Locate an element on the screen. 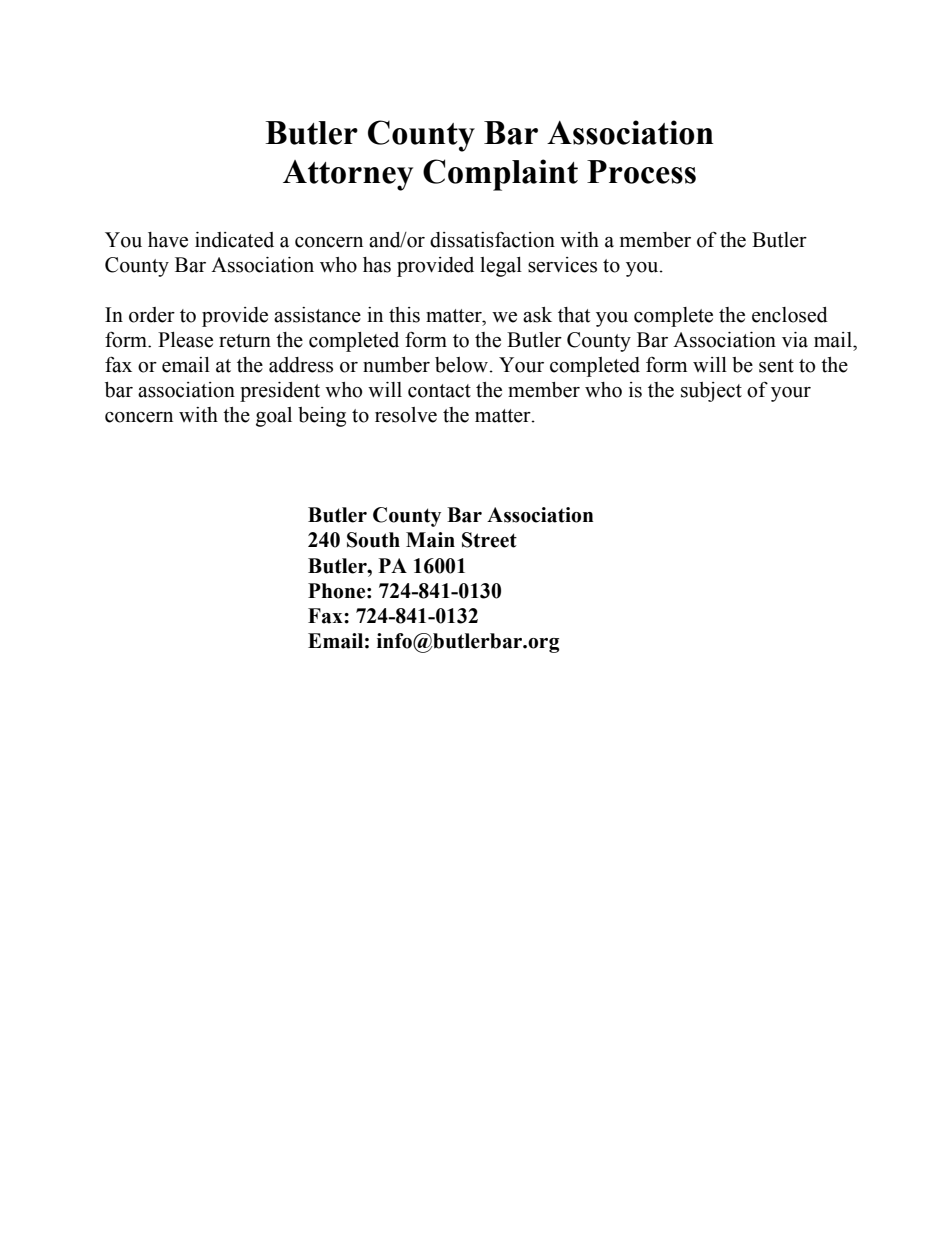  enclosed is located at coordinates (790, 315).
